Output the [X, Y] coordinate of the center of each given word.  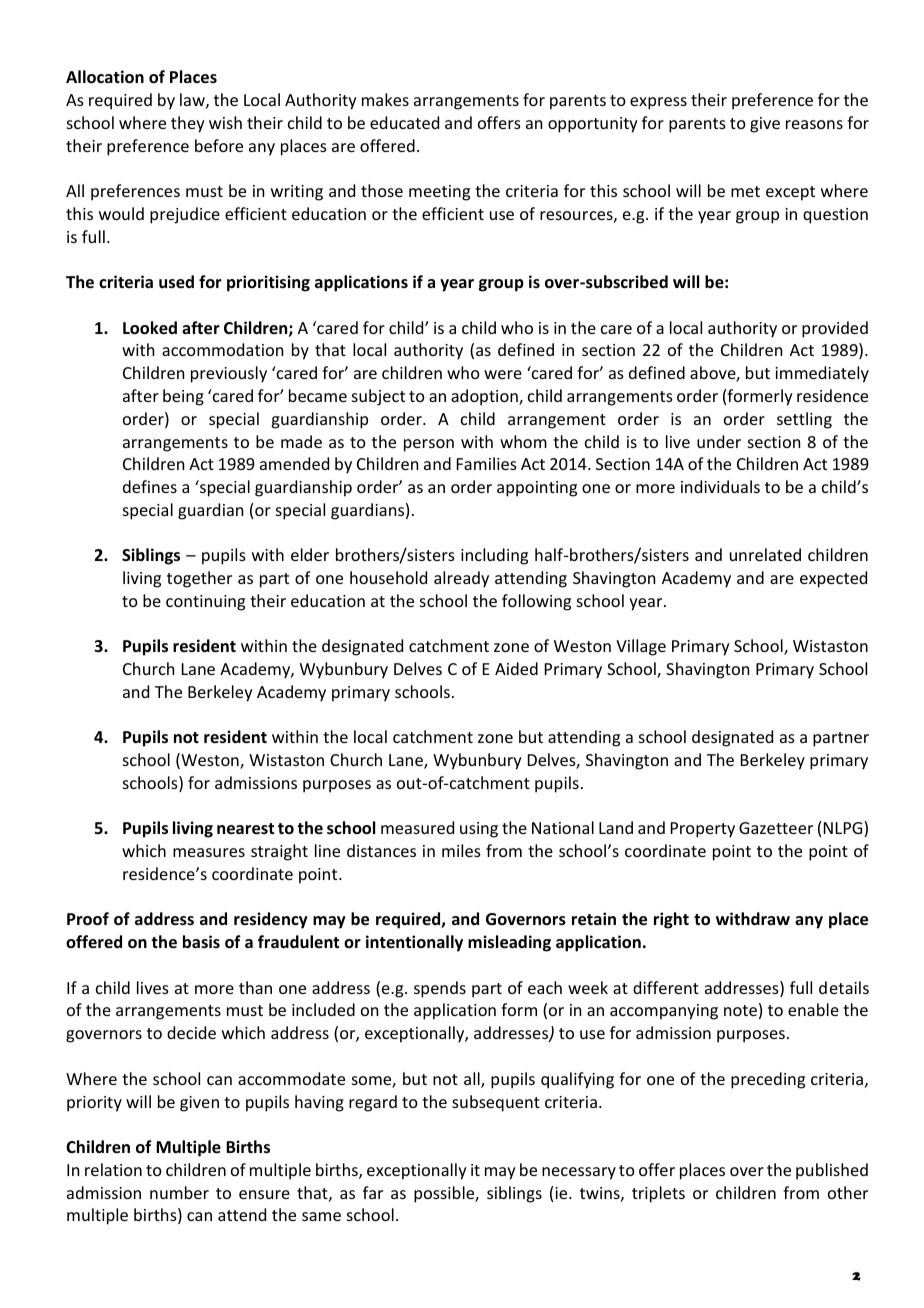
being [183, 397]
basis [201, 942]
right [671, 920]
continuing [205, 603]
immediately [822, 374]
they [188, 124]
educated [404, 122]
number [179, 1192]
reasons [814, 124]
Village [641, 647]
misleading [509, 943]
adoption [485, 397]
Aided [516, 668]
